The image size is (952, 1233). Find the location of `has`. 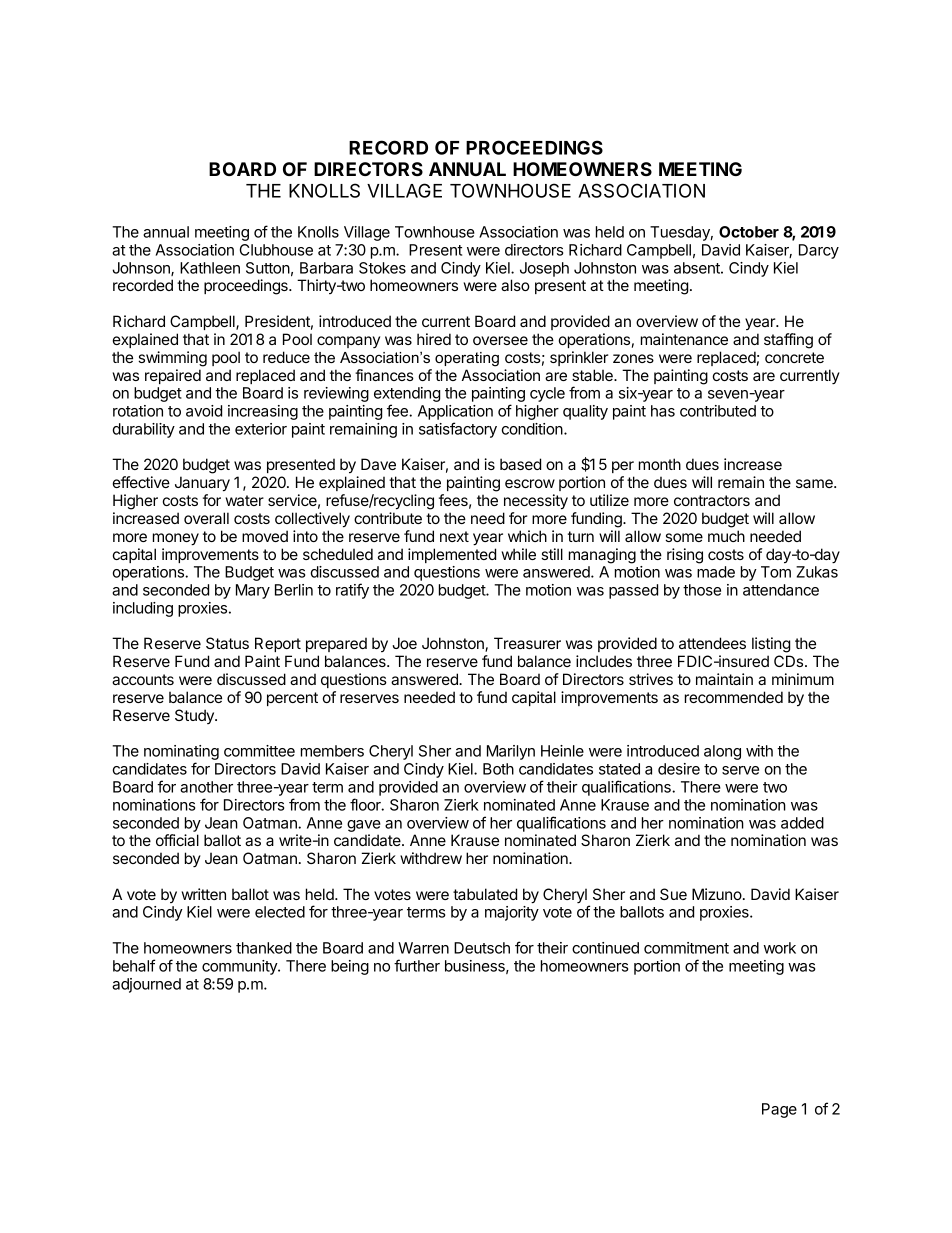

has is located at coordinates (663, 411).
